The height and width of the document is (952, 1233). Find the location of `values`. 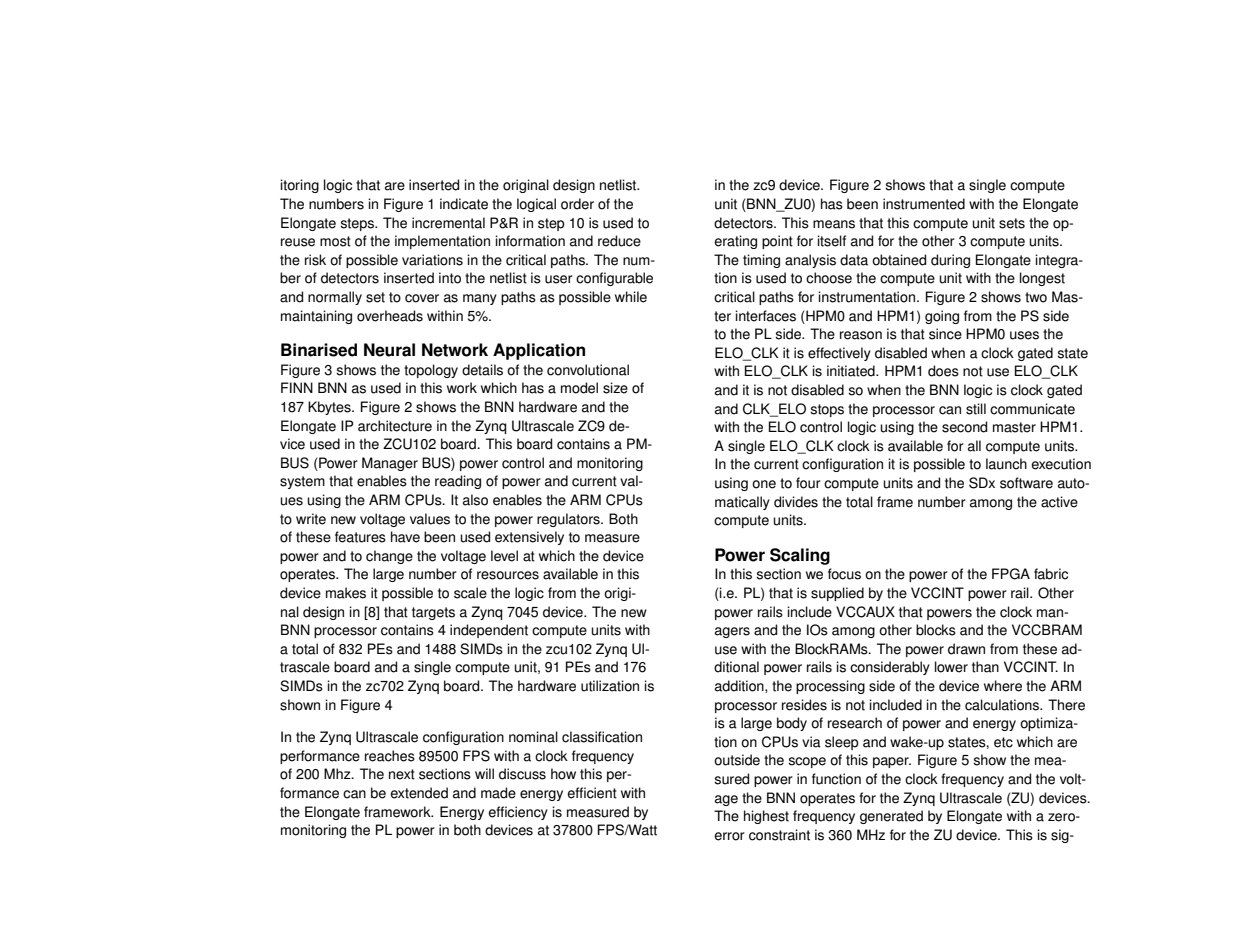

values is located at coordinates (430, 519).
